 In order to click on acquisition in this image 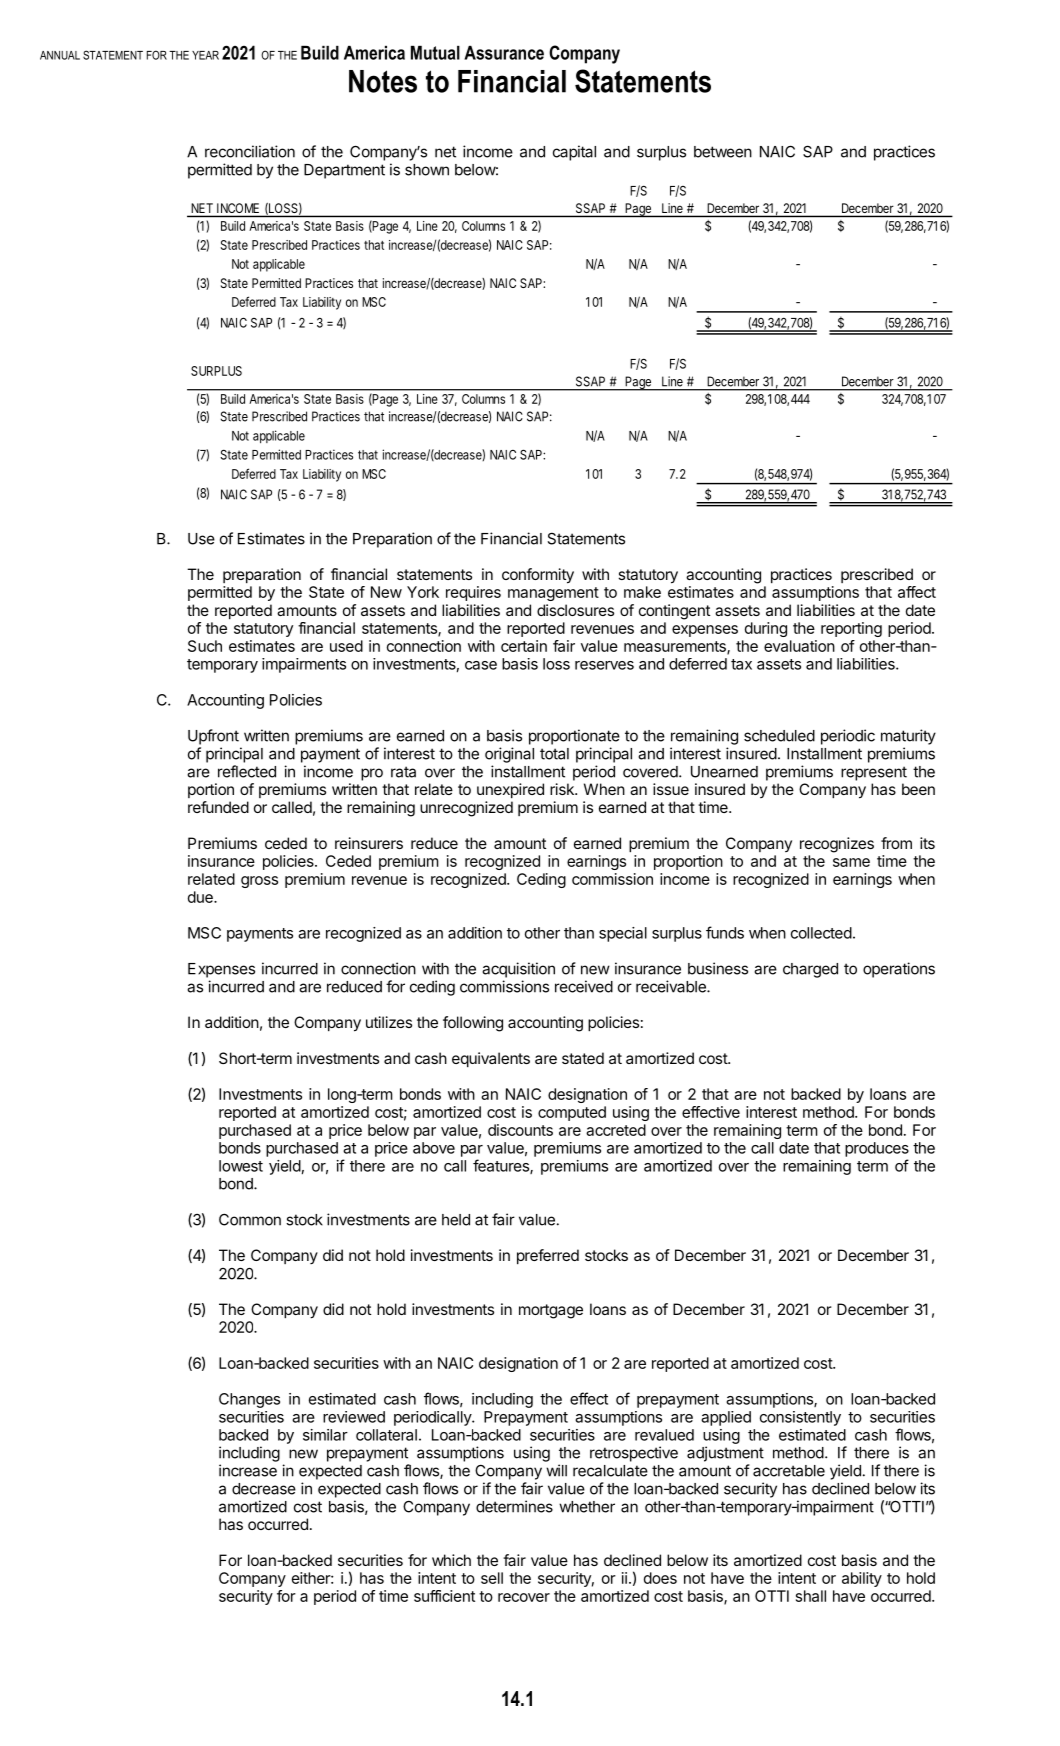, I will do `click(518, 970)`.
